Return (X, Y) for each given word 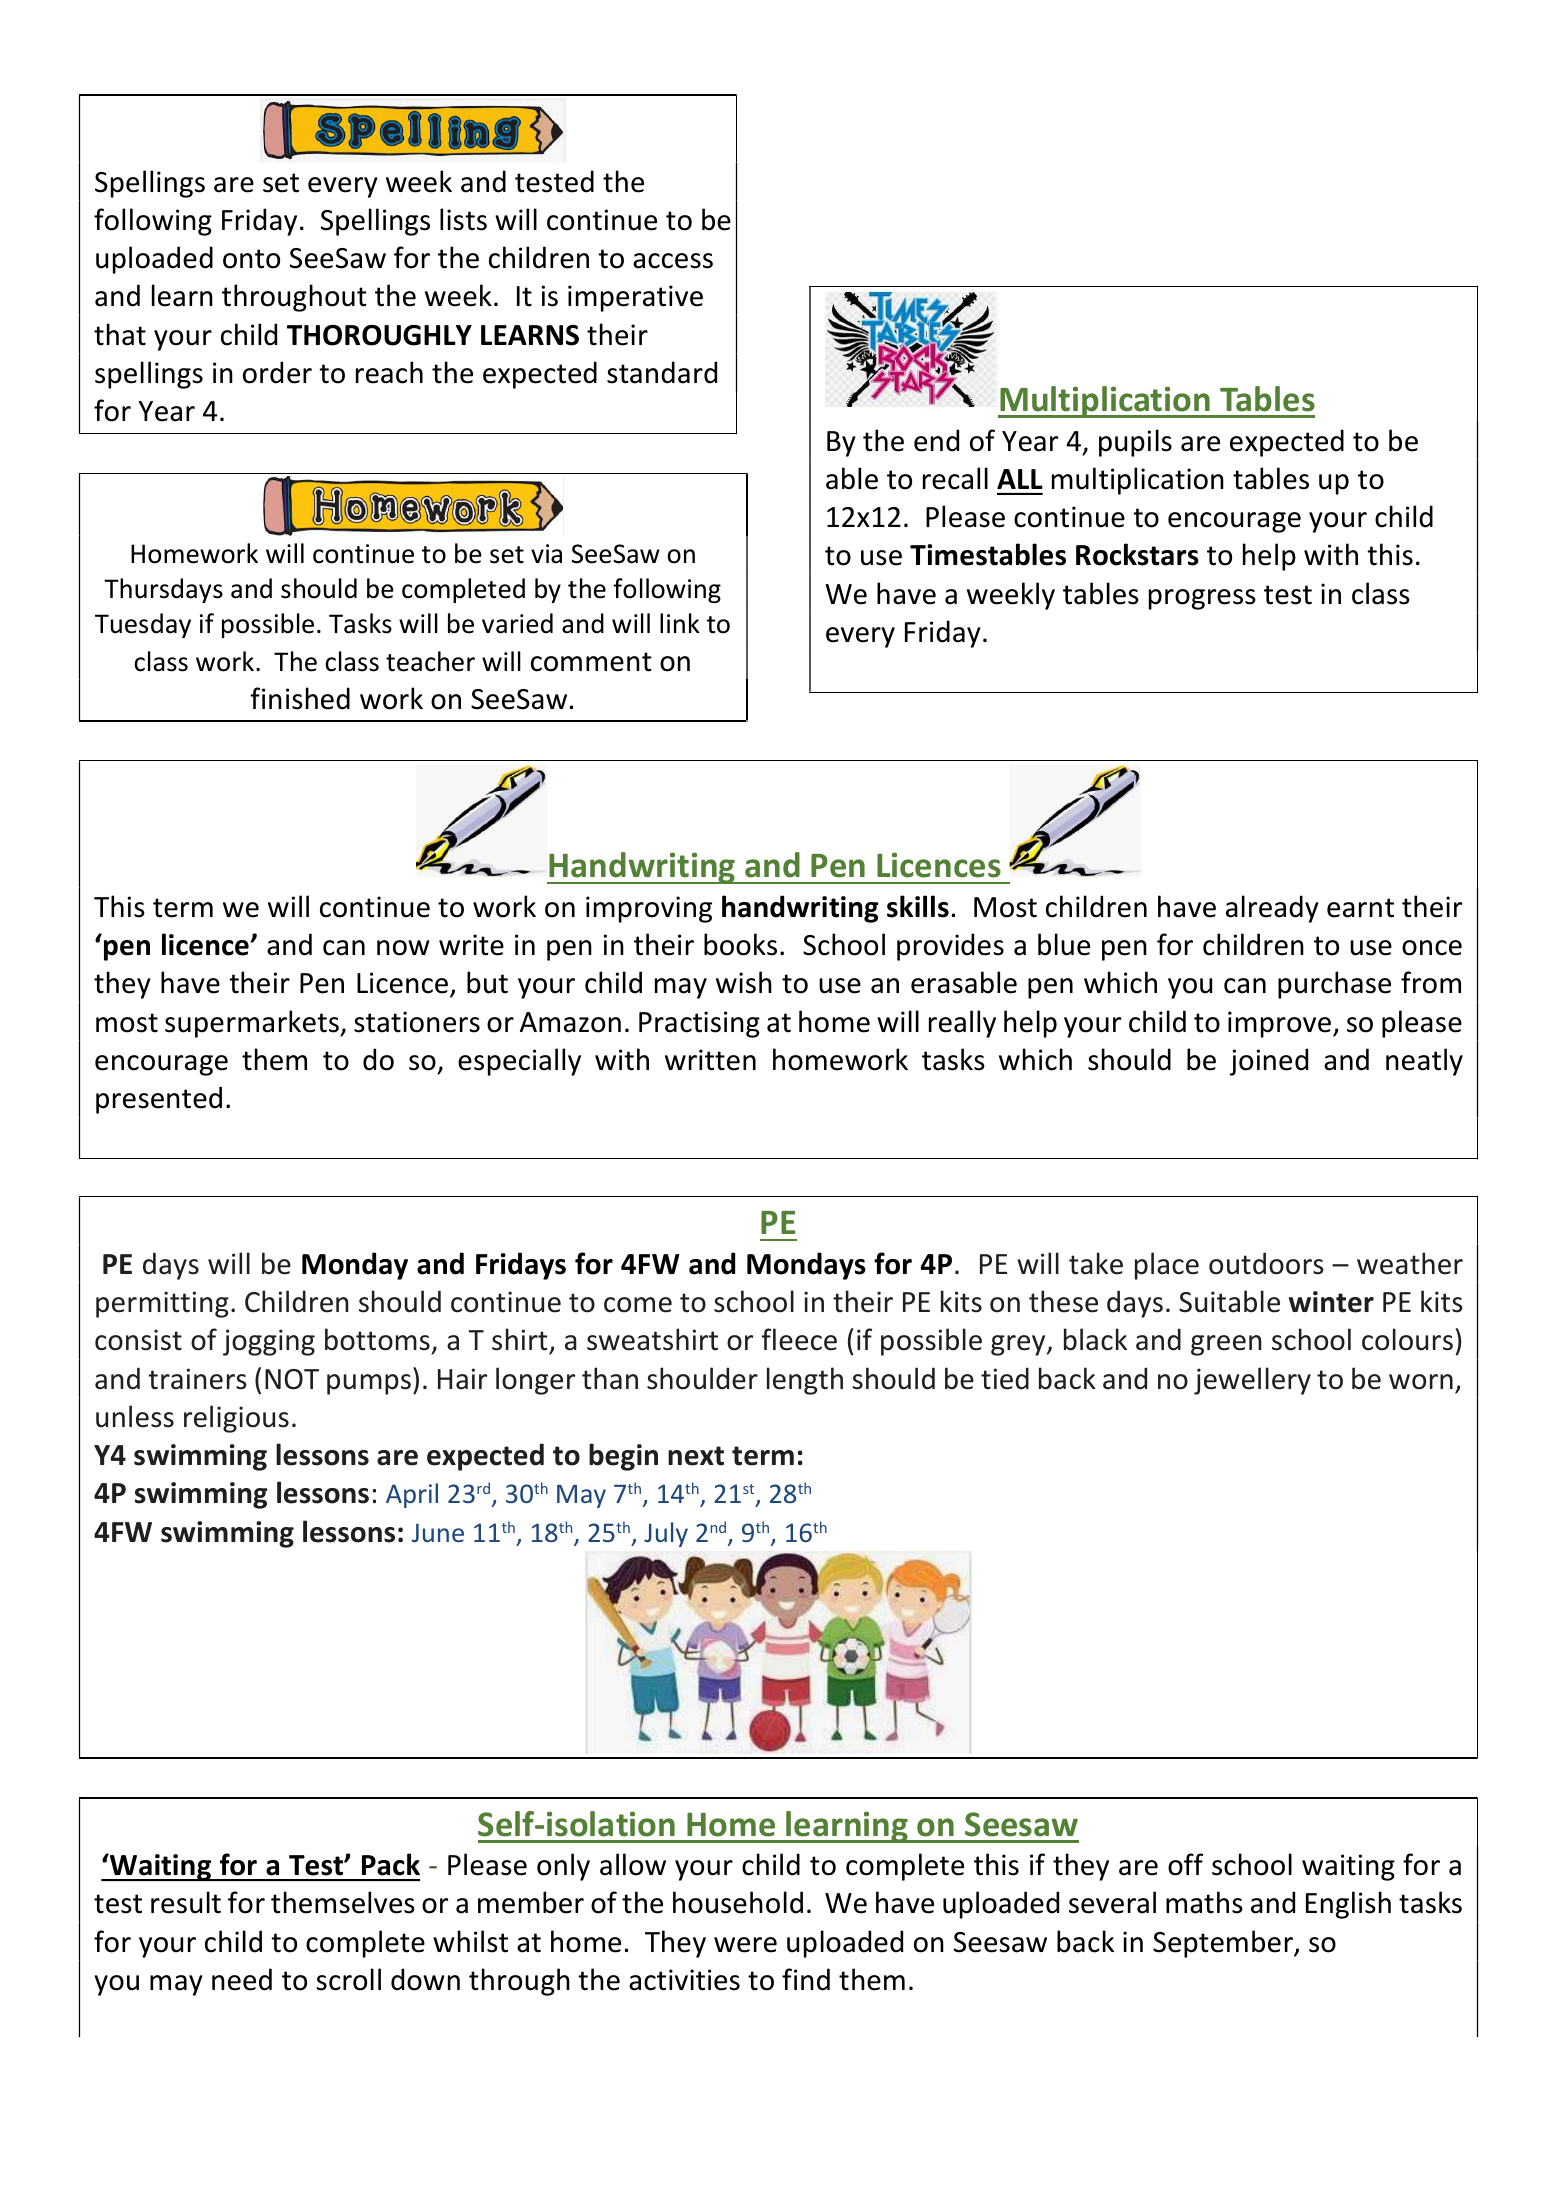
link (680, 623)
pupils (1135, 443)
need (242, 1979)
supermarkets (253, 1024)
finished (300, 698)
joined (1269, 1062)
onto (251, 259)
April (412, 1495)
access (673, 261)
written (710, 1060)
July (666, 1534)
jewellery (1252, 1381)
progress (1202, 599)
